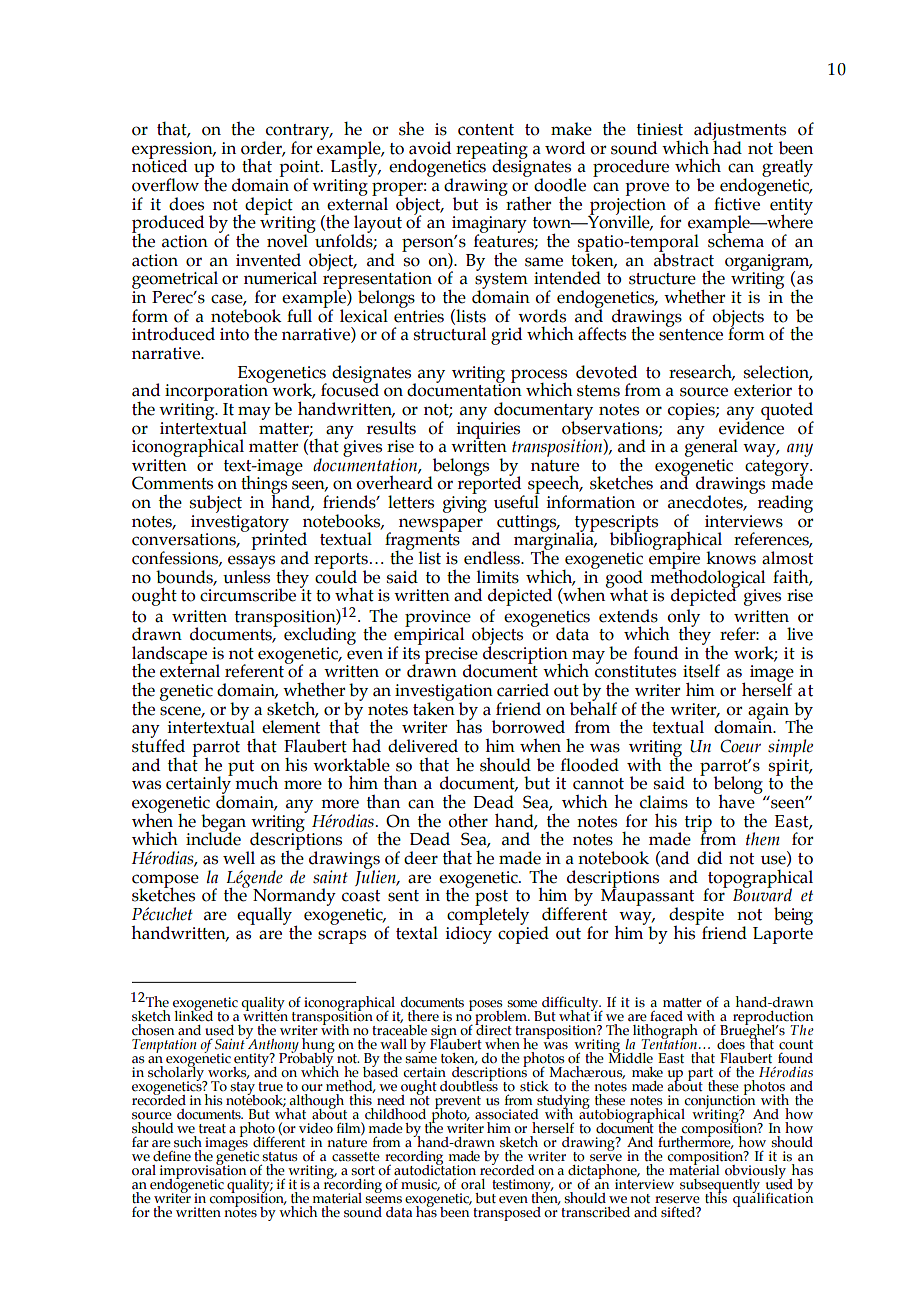  I want to click on improvisation, so click(203, 1172).
